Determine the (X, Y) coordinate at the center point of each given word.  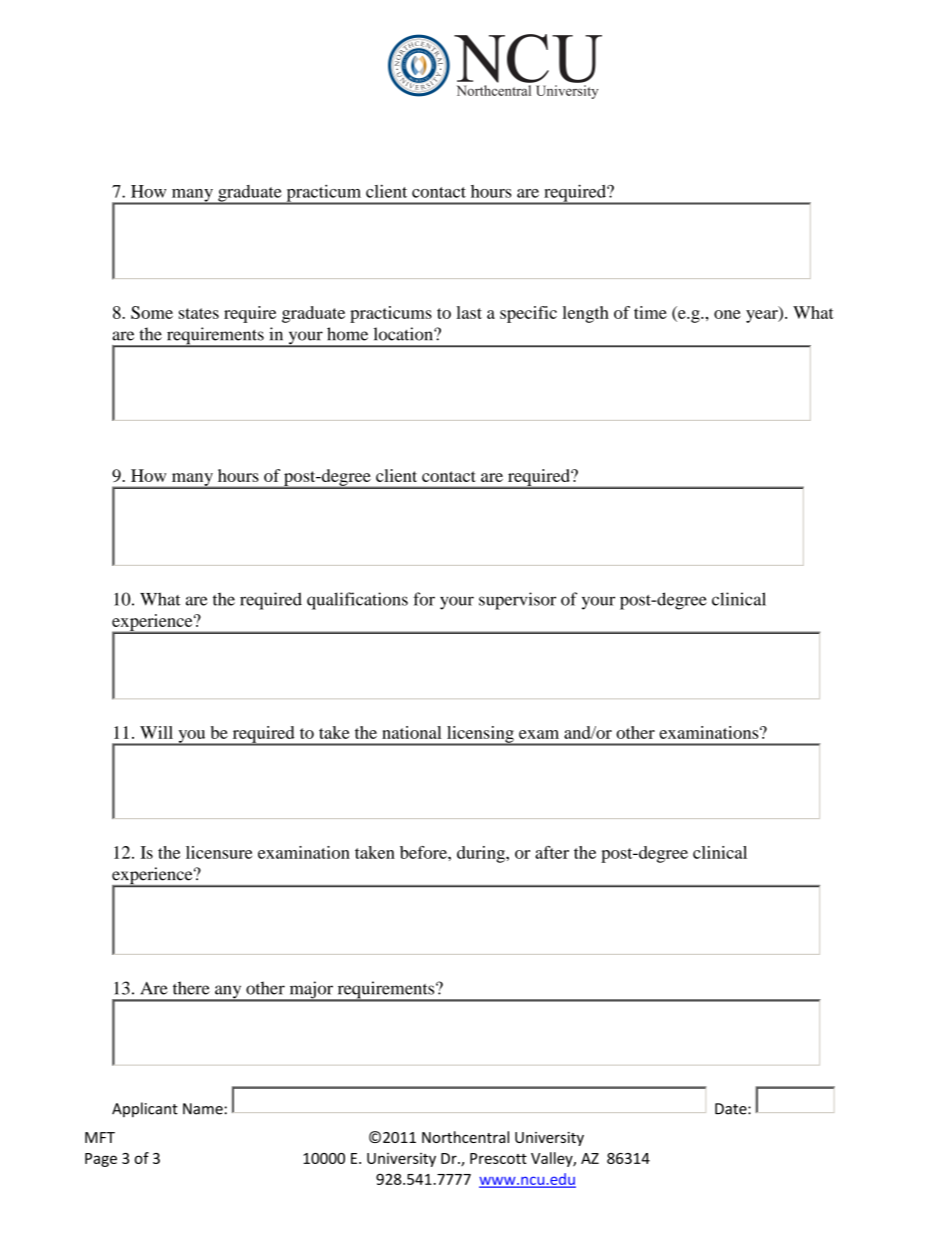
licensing (480, 735)
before (424, 852)
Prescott (498, 1158)
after (552, 852)
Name (203, 1109)
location (404, 334)
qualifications (357, 601)
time (650, 312)
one (727, 314)
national (411, 732)
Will (156, 732)
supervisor (517, 601)
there (191, 988)
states (199, 313)
